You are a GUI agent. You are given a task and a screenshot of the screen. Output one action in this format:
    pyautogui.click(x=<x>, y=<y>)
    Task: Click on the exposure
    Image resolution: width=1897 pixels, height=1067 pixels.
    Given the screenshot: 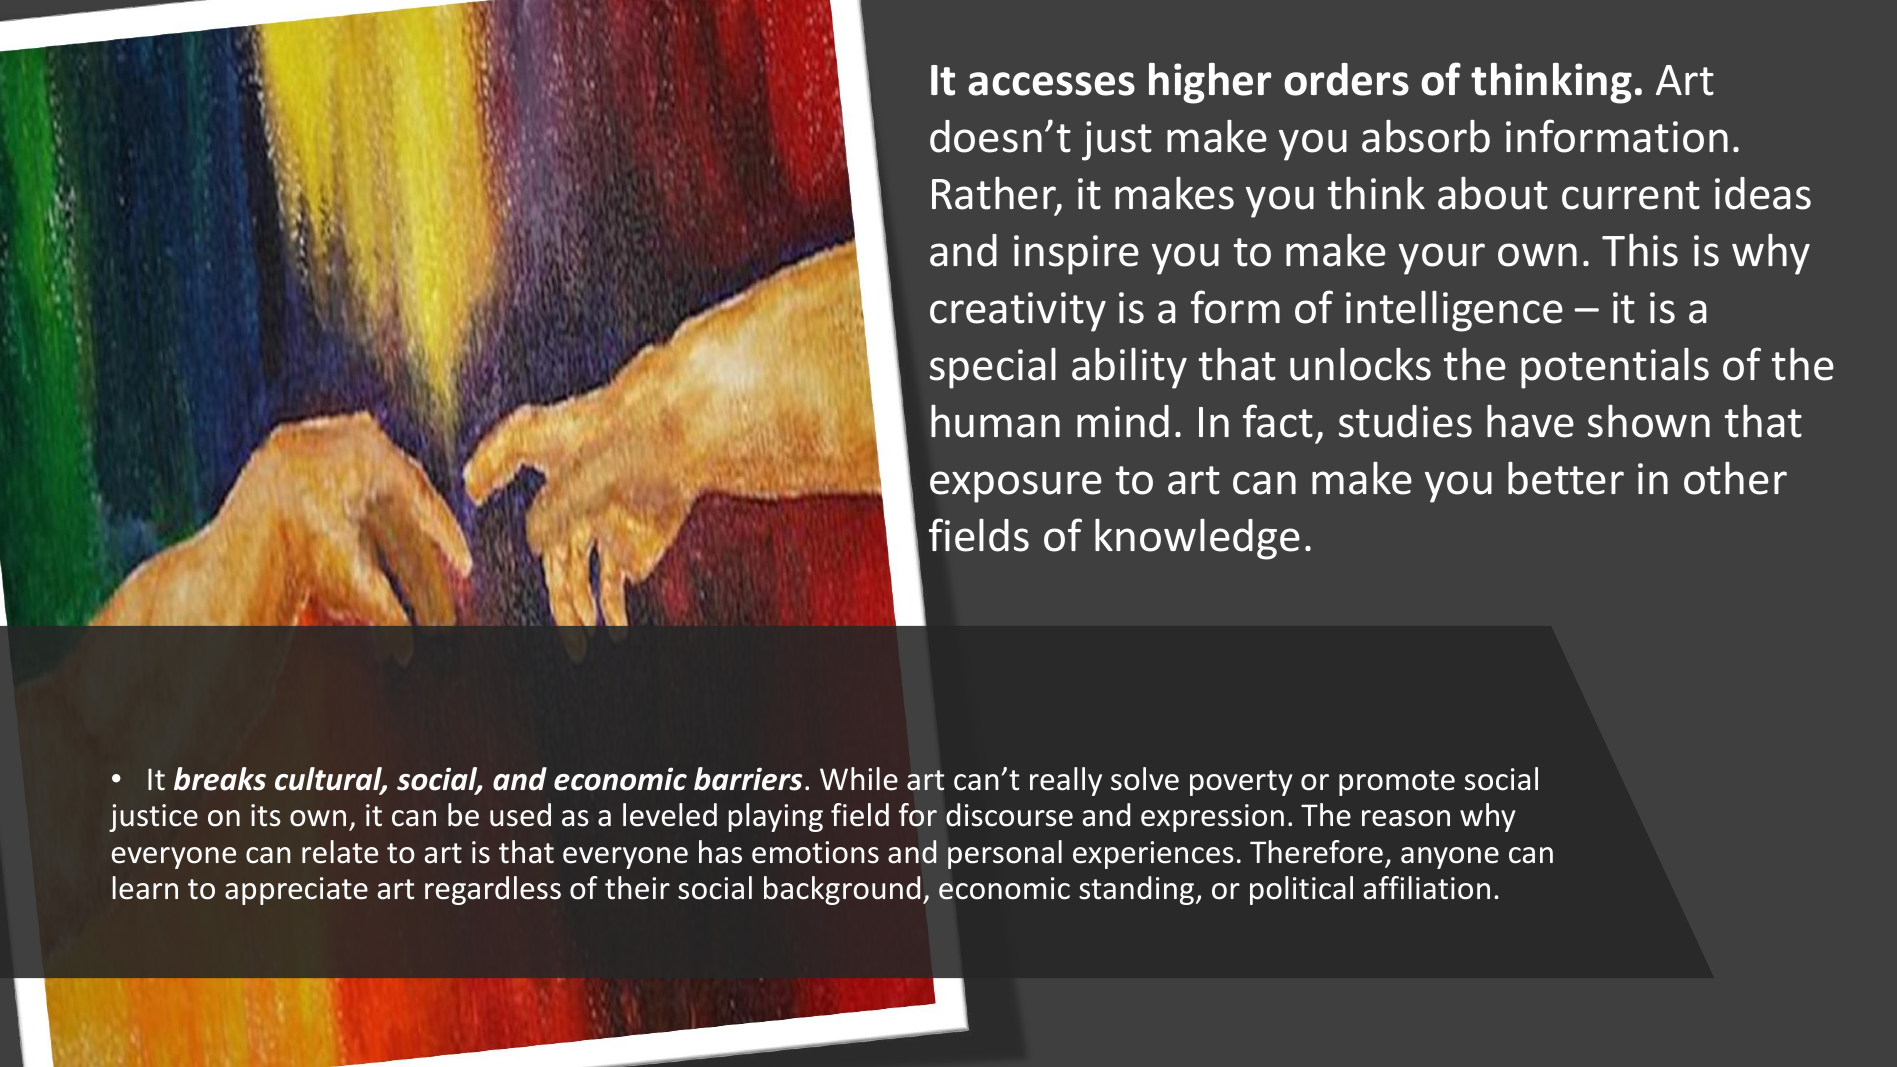 What is the action you would take?
    pyautogui.click(x=1016, y=487)
